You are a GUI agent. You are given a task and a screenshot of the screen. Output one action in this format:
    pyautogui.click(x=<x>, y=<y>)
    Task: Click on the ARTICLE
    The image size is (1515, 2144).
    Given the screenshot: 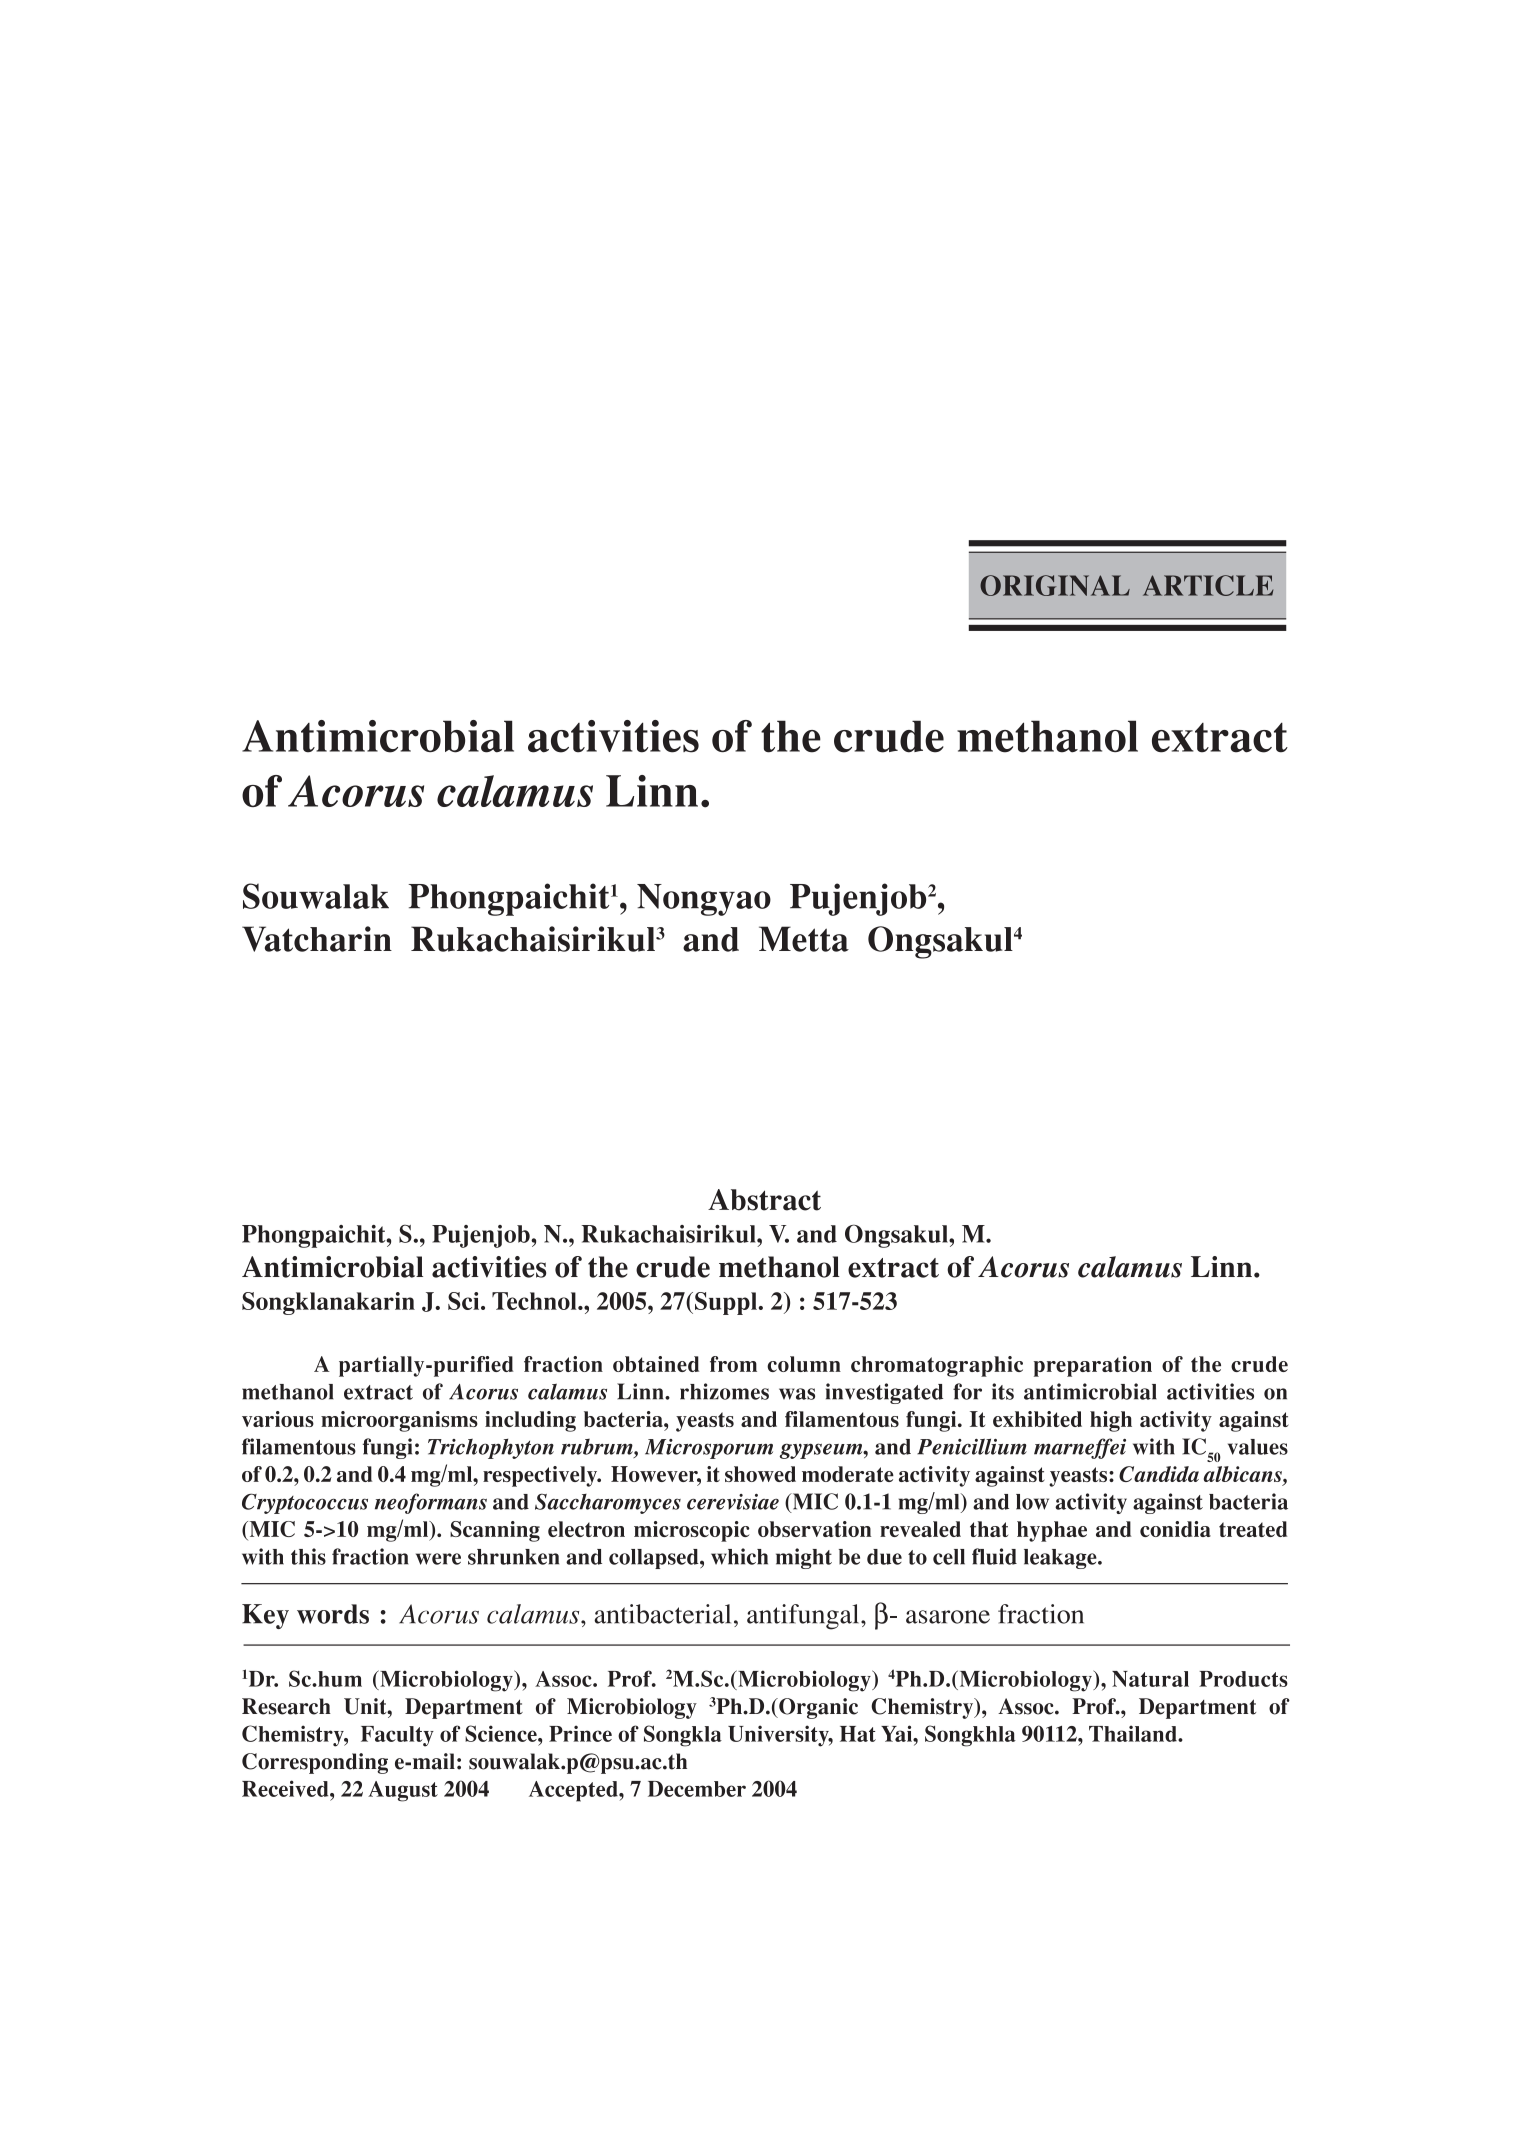 What is the action you would take?
    pyautogui.click(x=1208, y=585)
